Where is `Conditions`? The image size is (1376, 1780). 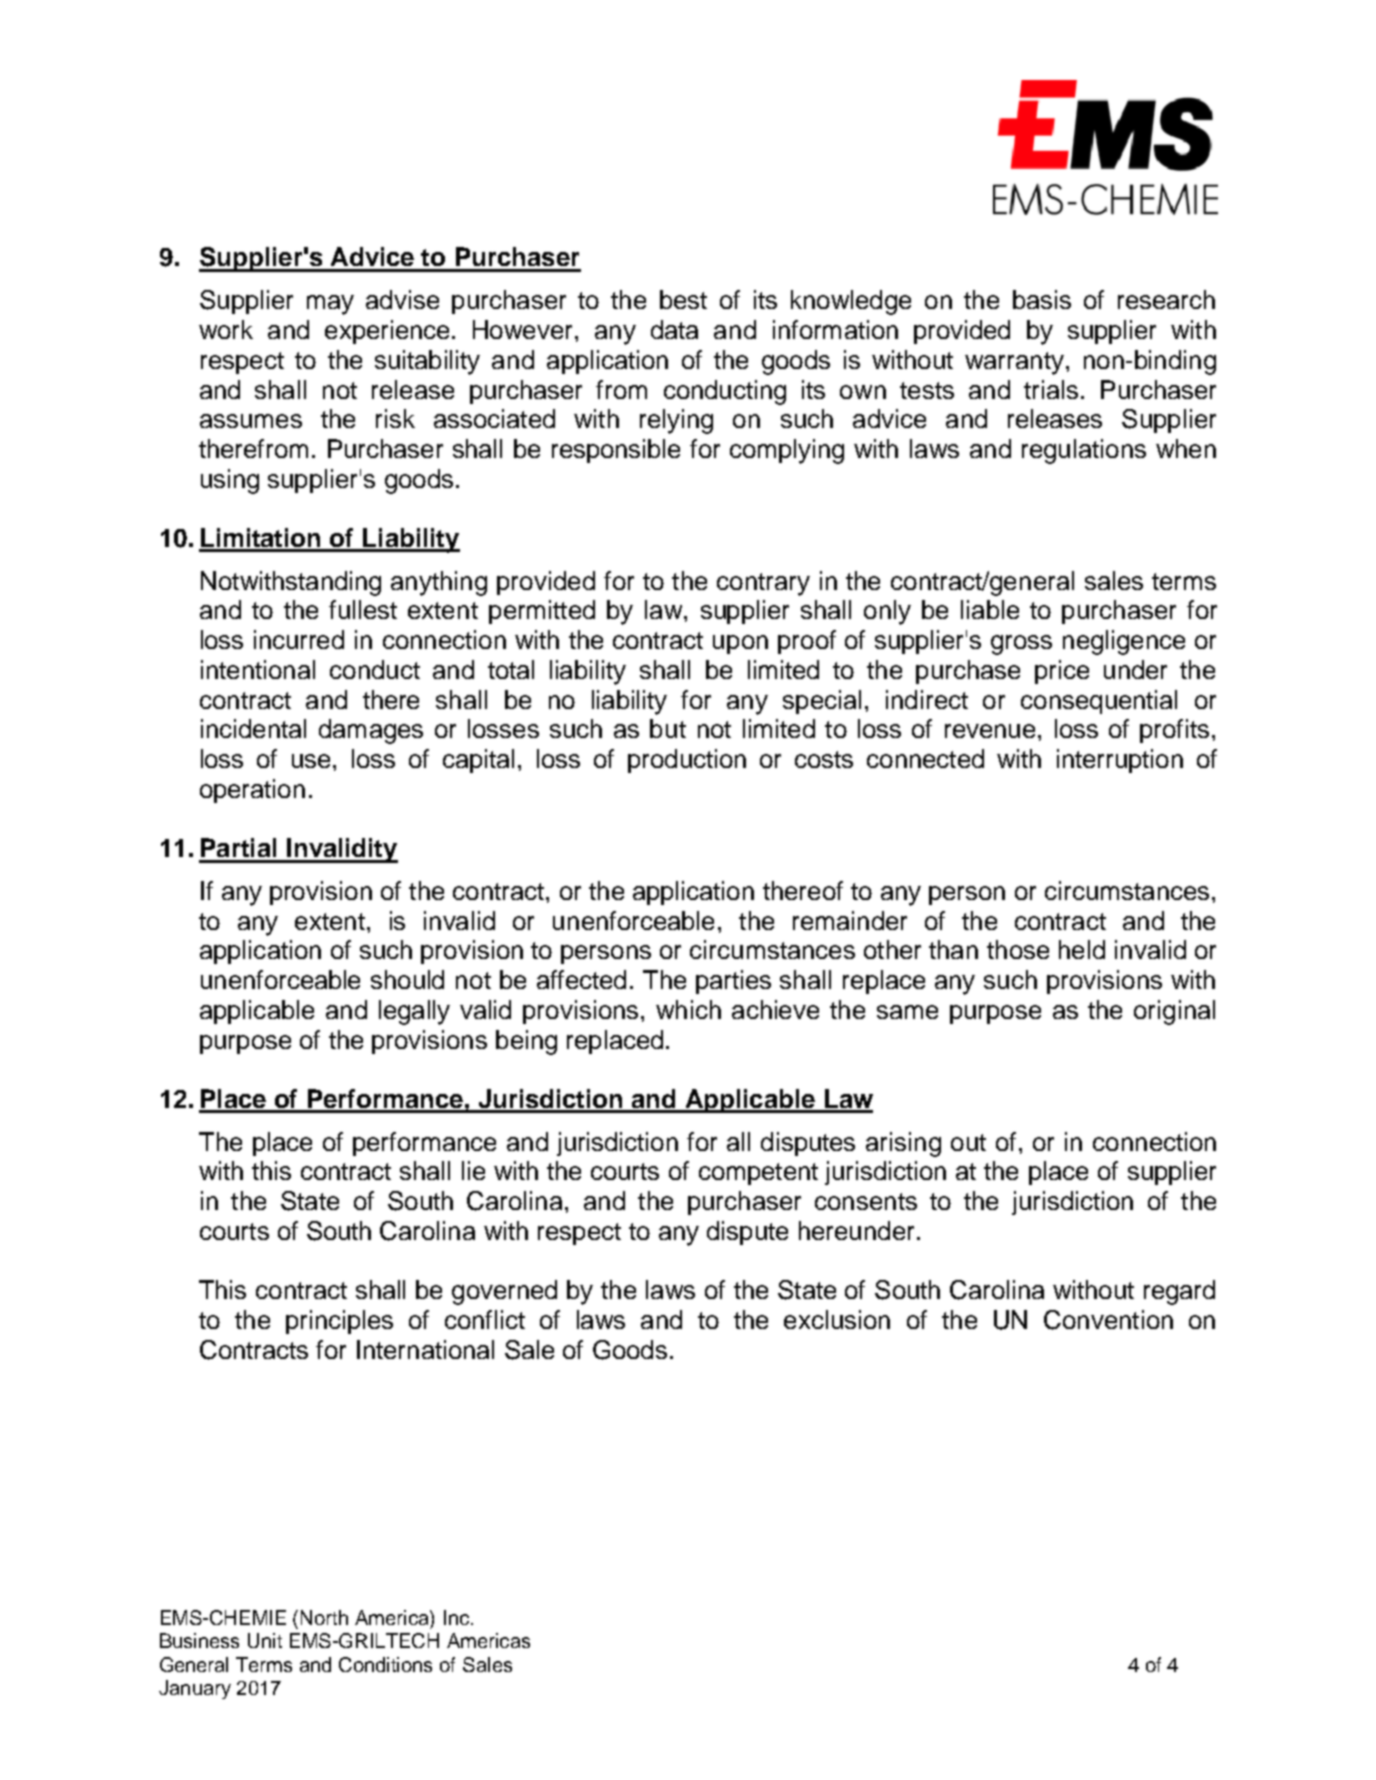 Conditions is located at coordinates (385, 1664).
